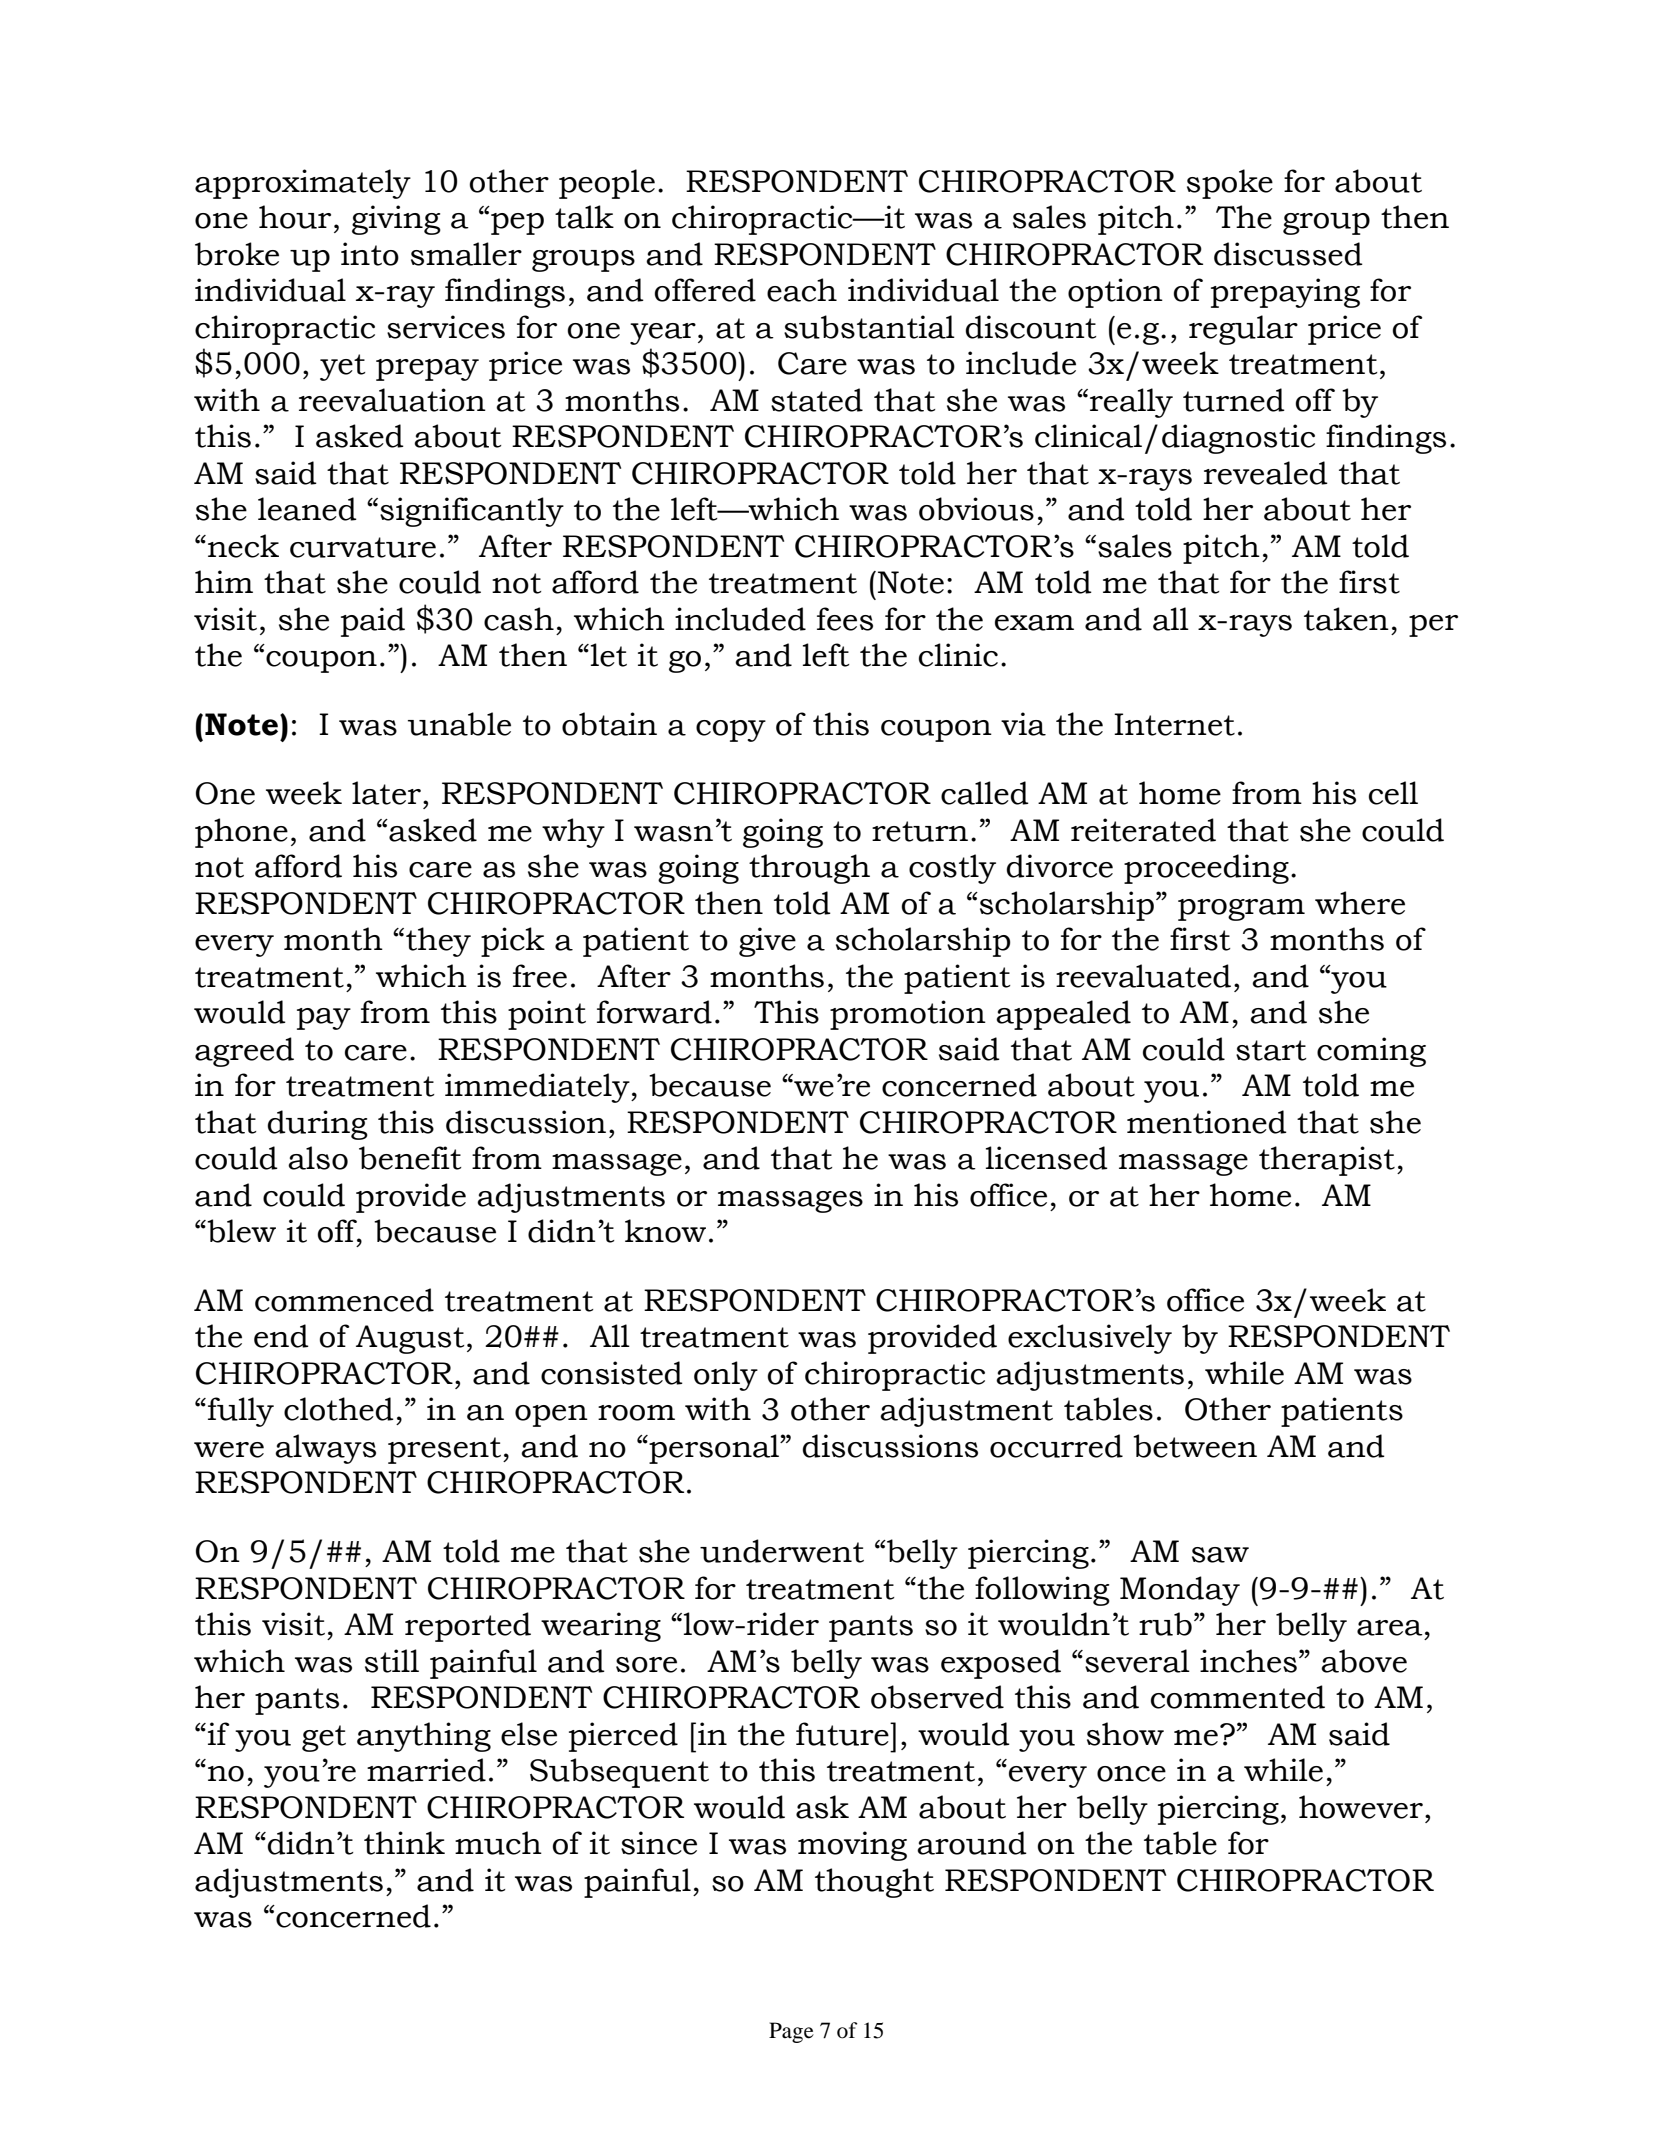  I want to click on always, so click(325, 1449).
